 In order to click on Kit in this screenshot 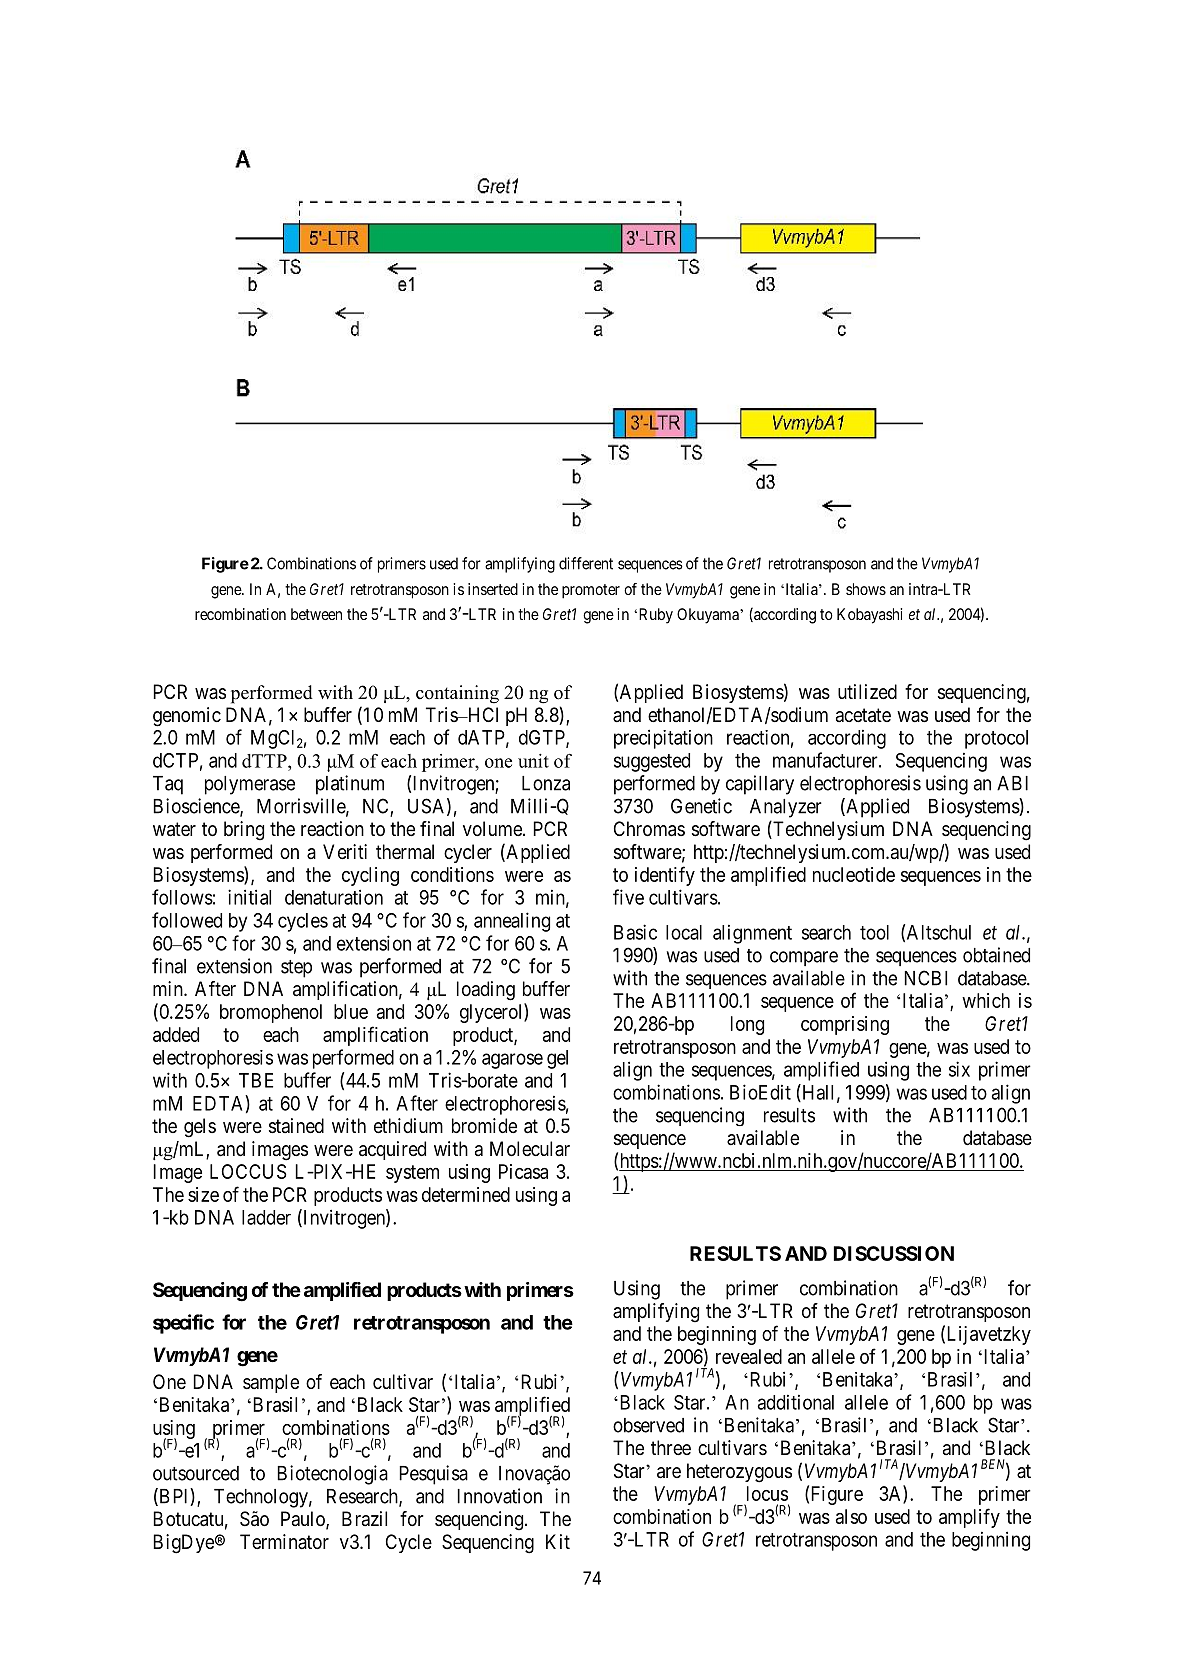, I will do `click(558, 1541)`.
